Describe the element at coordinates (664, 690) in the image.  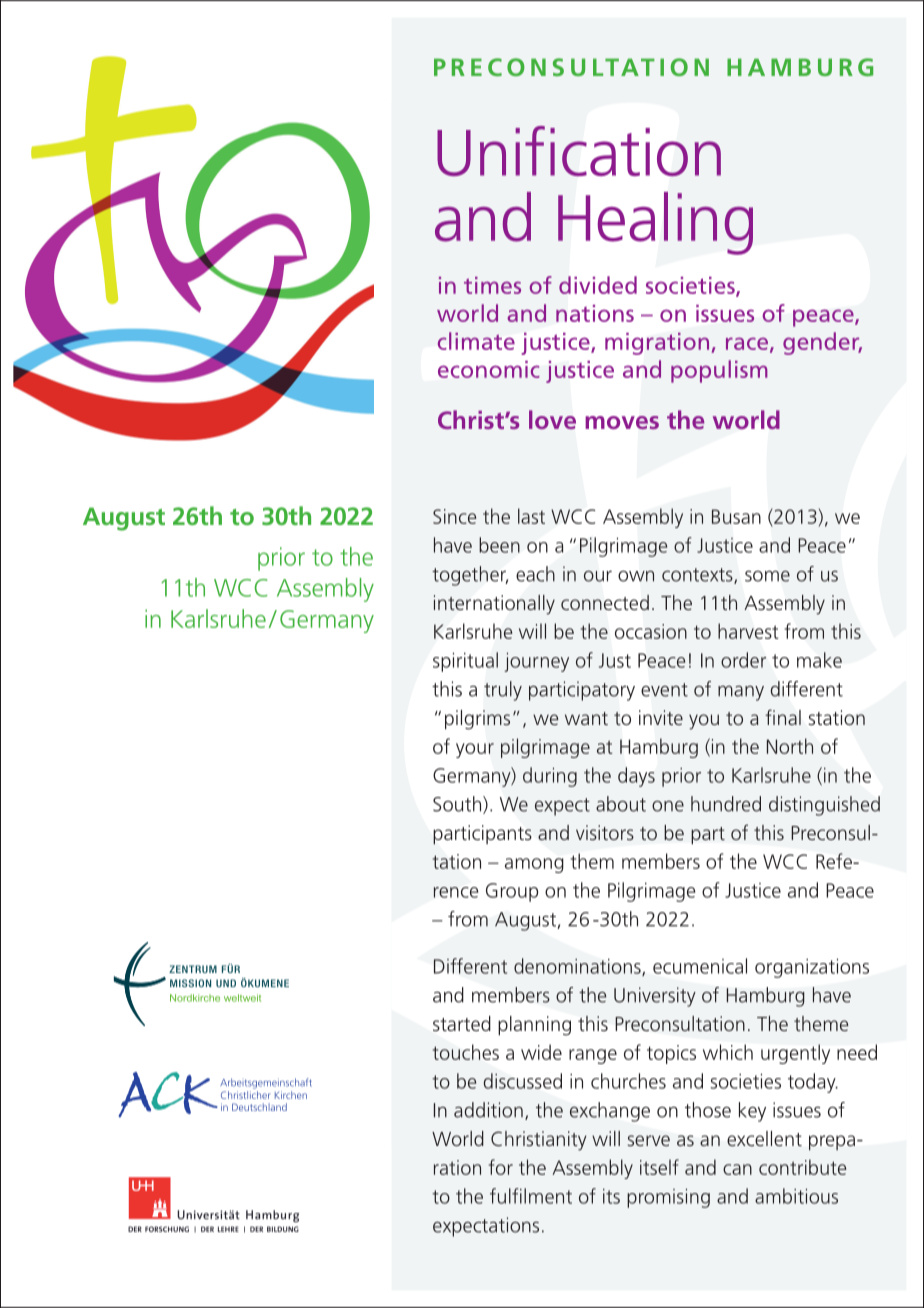
I see `event` at that location.
